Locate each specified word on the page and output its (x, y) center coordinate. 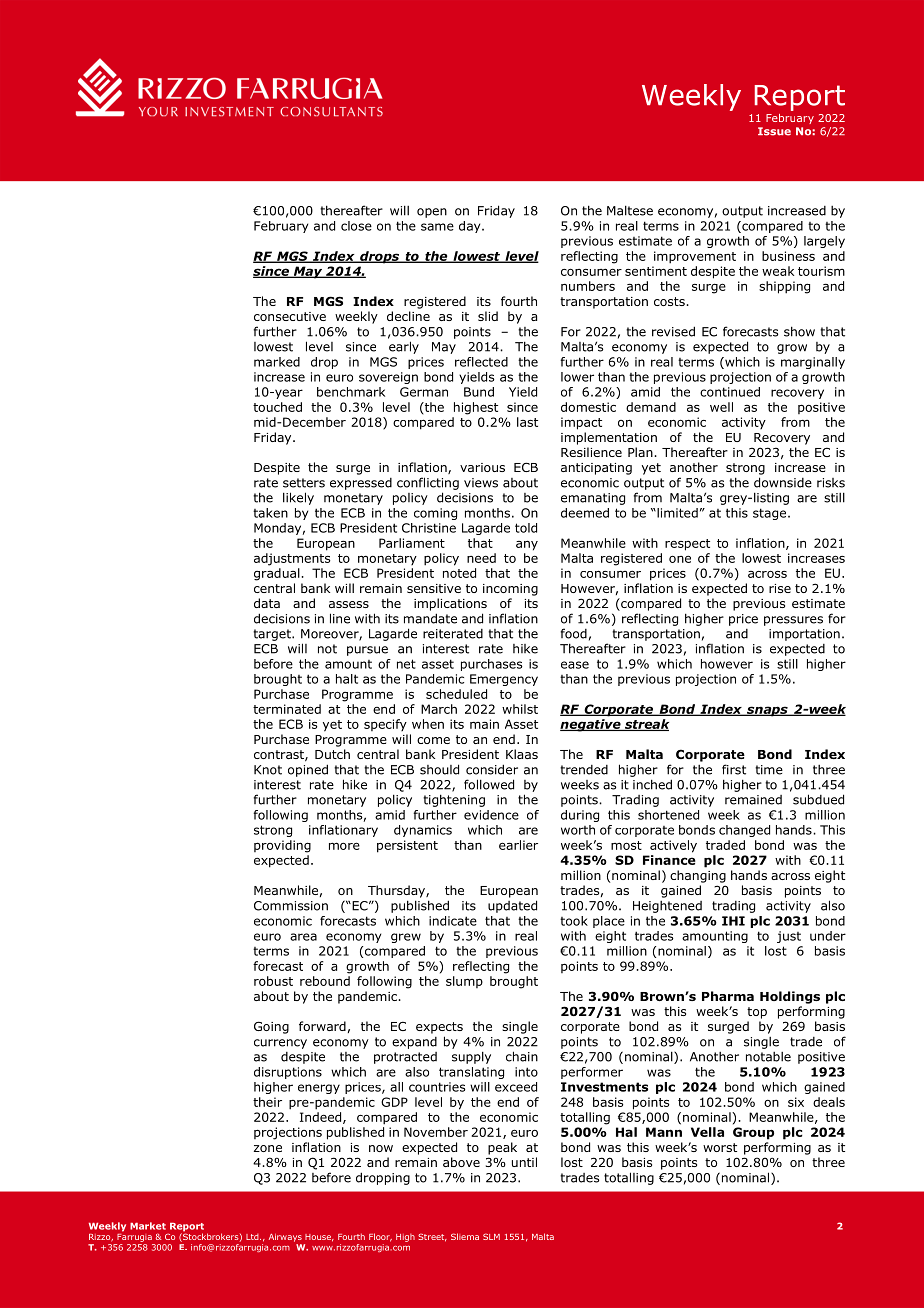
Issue (774, 131)
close (356, 226)
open (432, 213)
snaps (767, 711)
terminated (287, 709)
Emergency (504, 680)
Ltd (253, 1237)
